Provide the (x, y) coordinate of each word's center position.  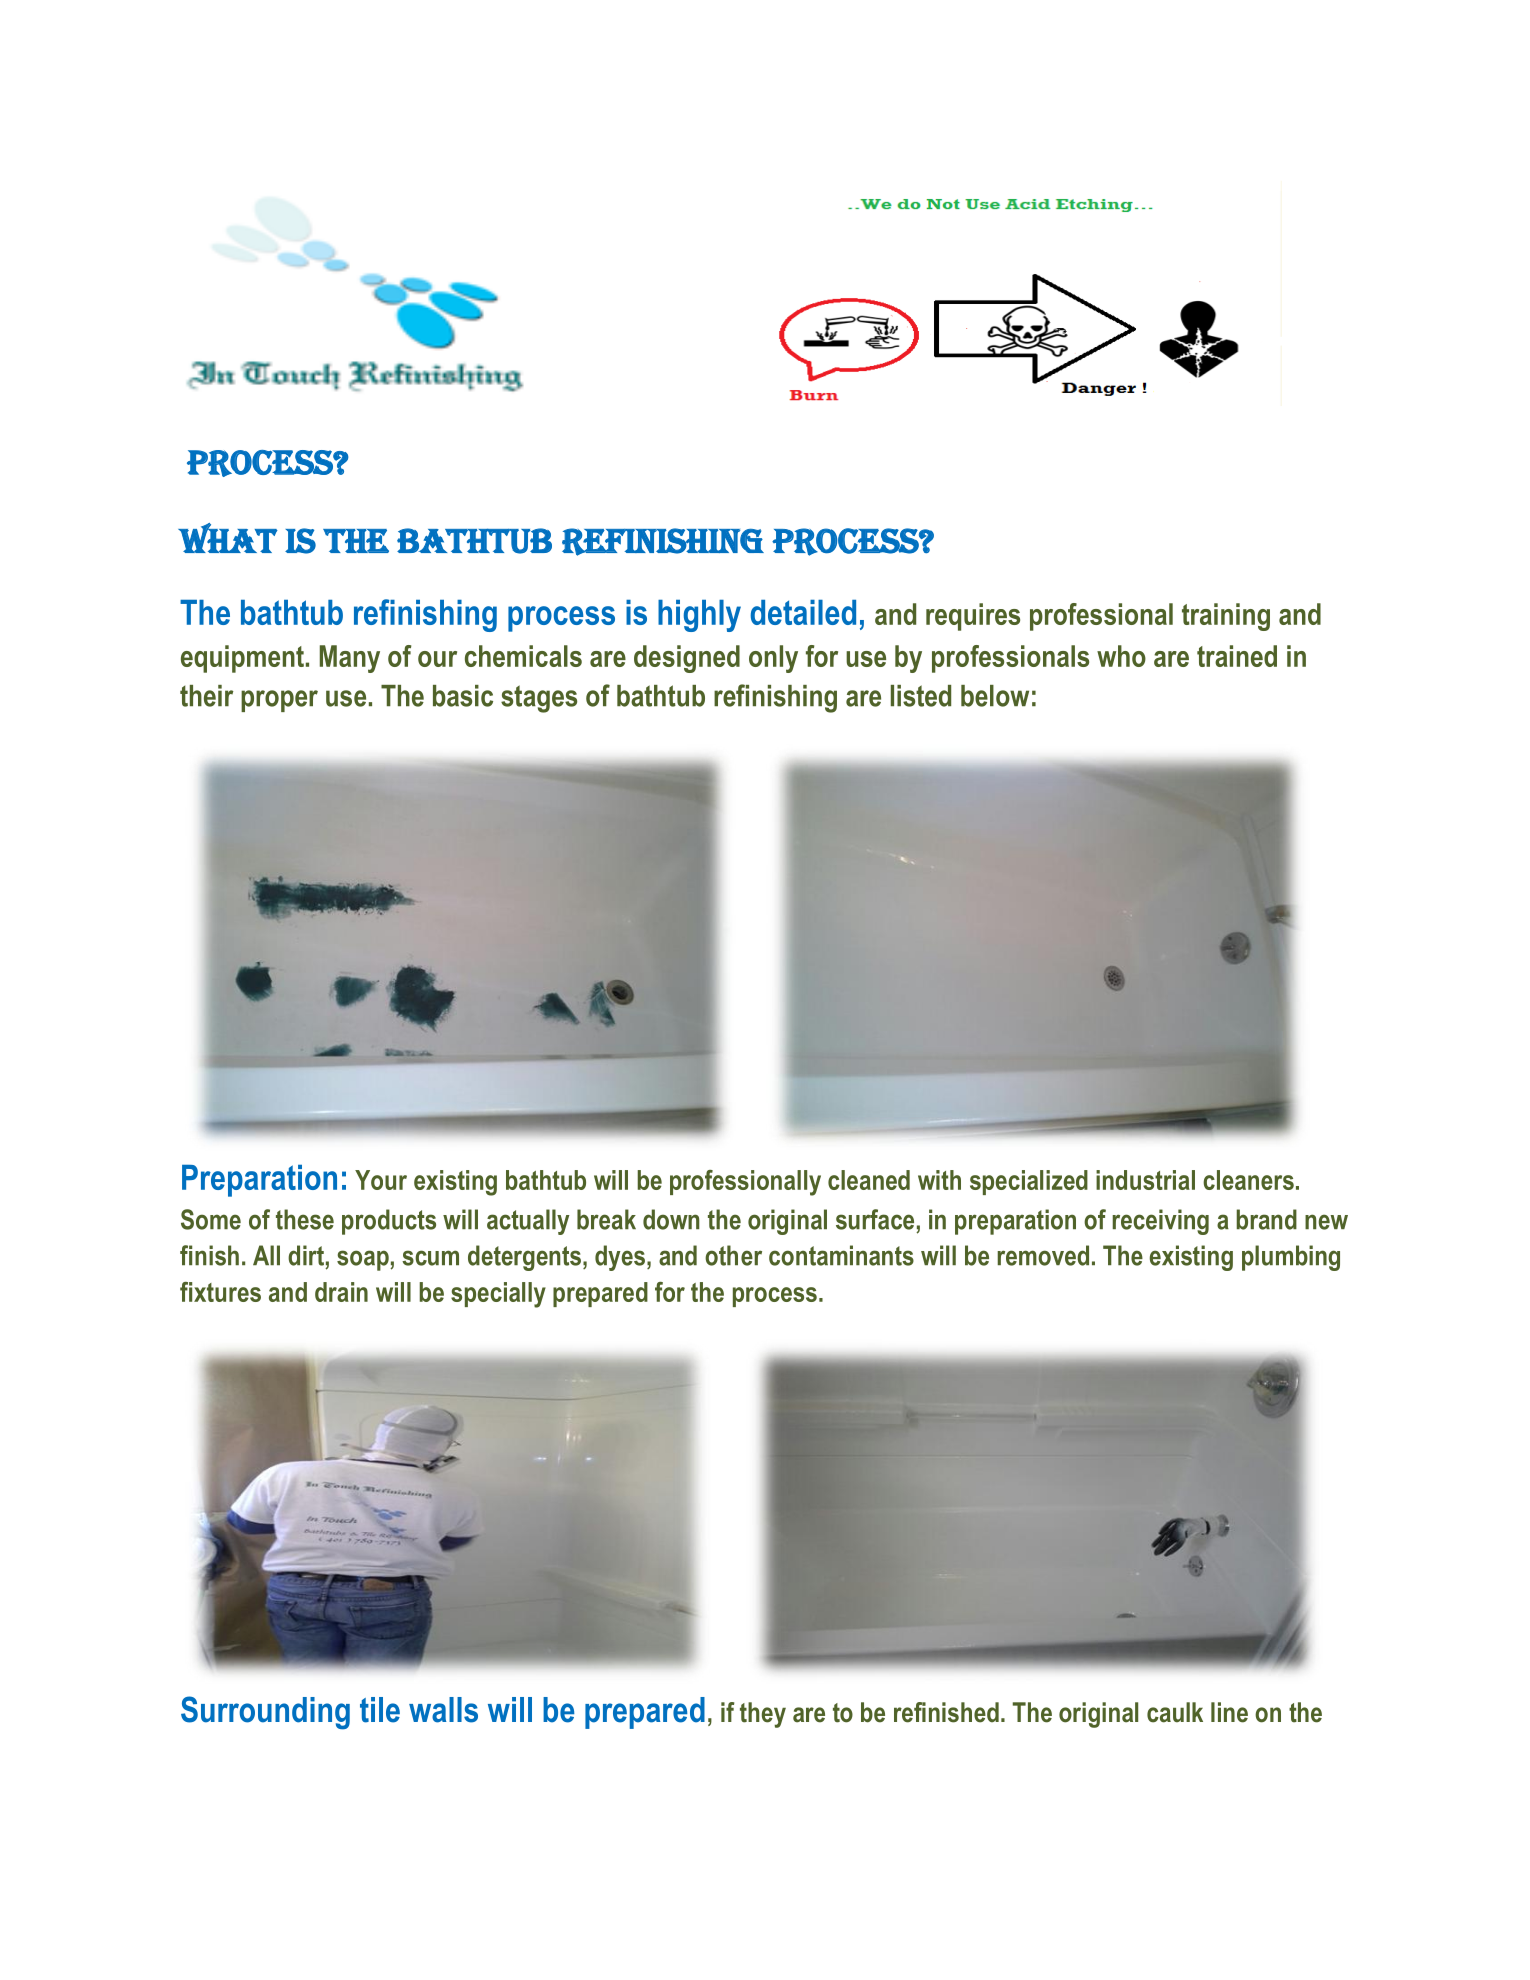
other (733, 1255)
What (228, 538)
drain (341, 1292)
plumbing (1291, 1258)
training (1226, 617)
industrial (1145, 1180)
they (763, 1715)
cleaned (869, 1180)
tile (380, 1710)
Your (381, 1180)
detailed (803, 612)
